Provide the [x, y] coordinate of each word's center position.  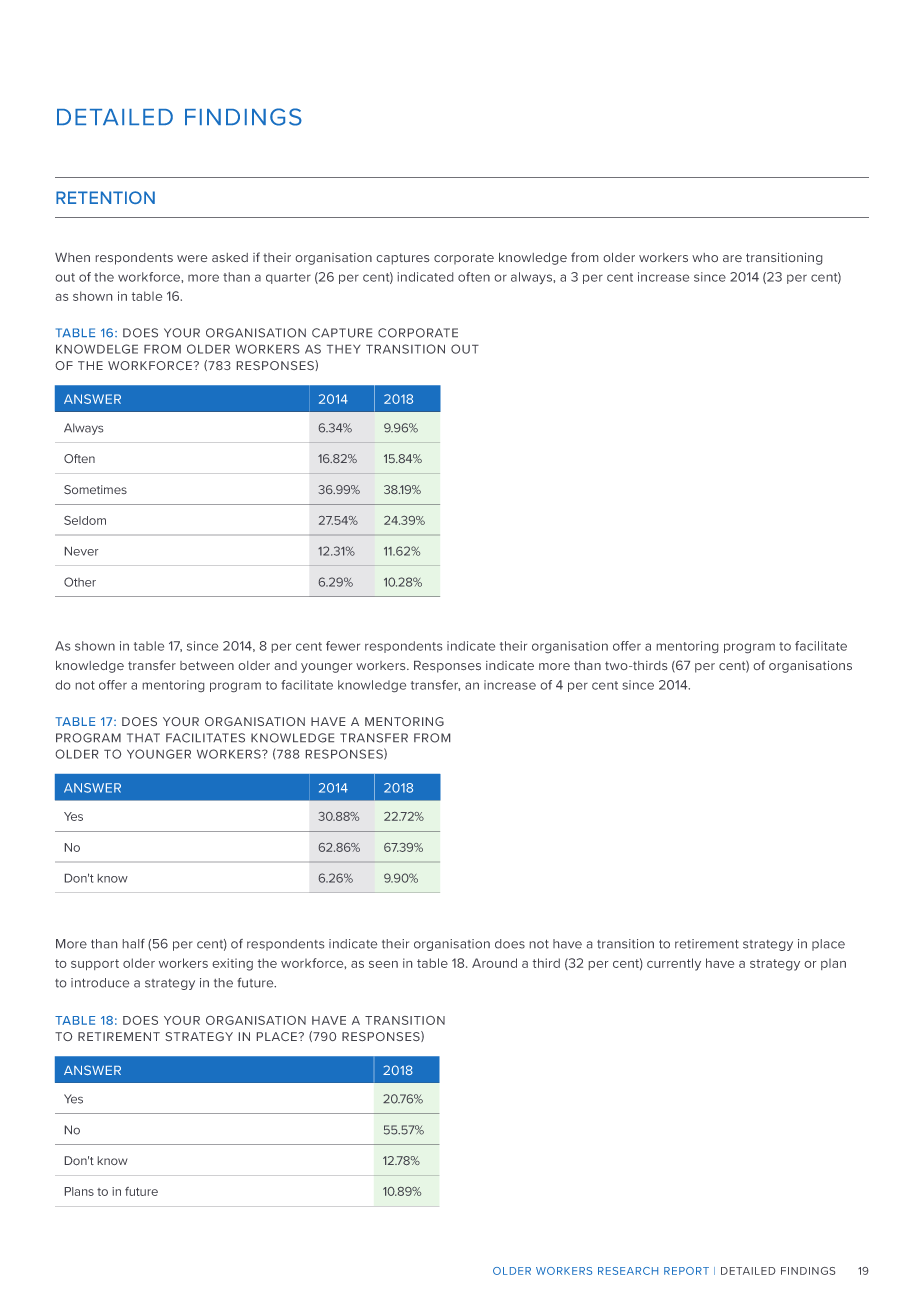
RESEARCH [628, 1271]
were [192, 258]
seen [383, 964]
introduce [100, 983]
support [95, 964]
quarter [288, 278]
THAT [143, 737]
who [705, 257]
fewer [343, 646]
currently [674, 964]
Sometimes [95, 489]
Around [494, 963]
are [732, 258]
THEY [344, 349]
